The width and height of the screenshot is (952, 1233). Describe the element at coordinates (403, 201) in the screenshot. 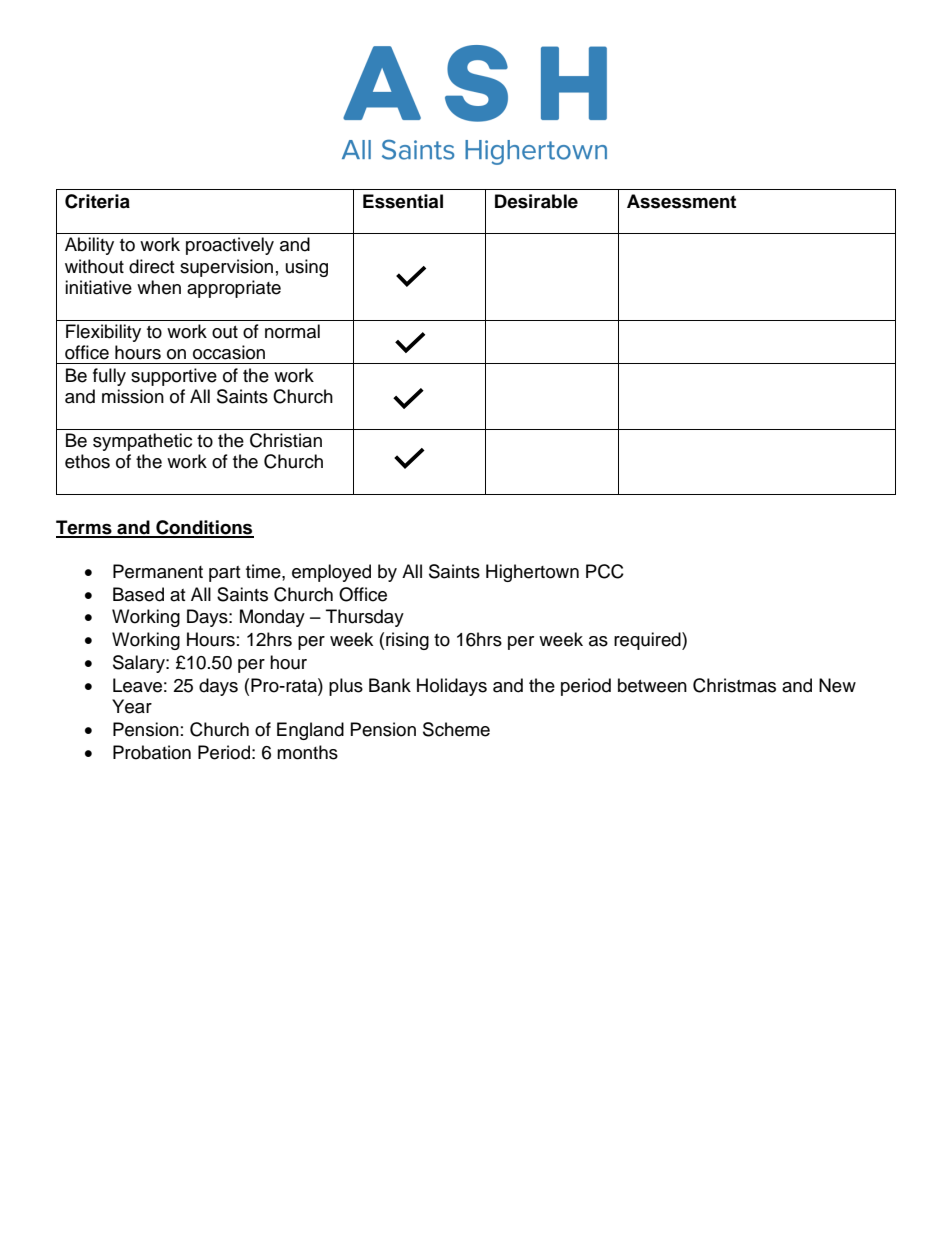

I see `Essential` at that location.
